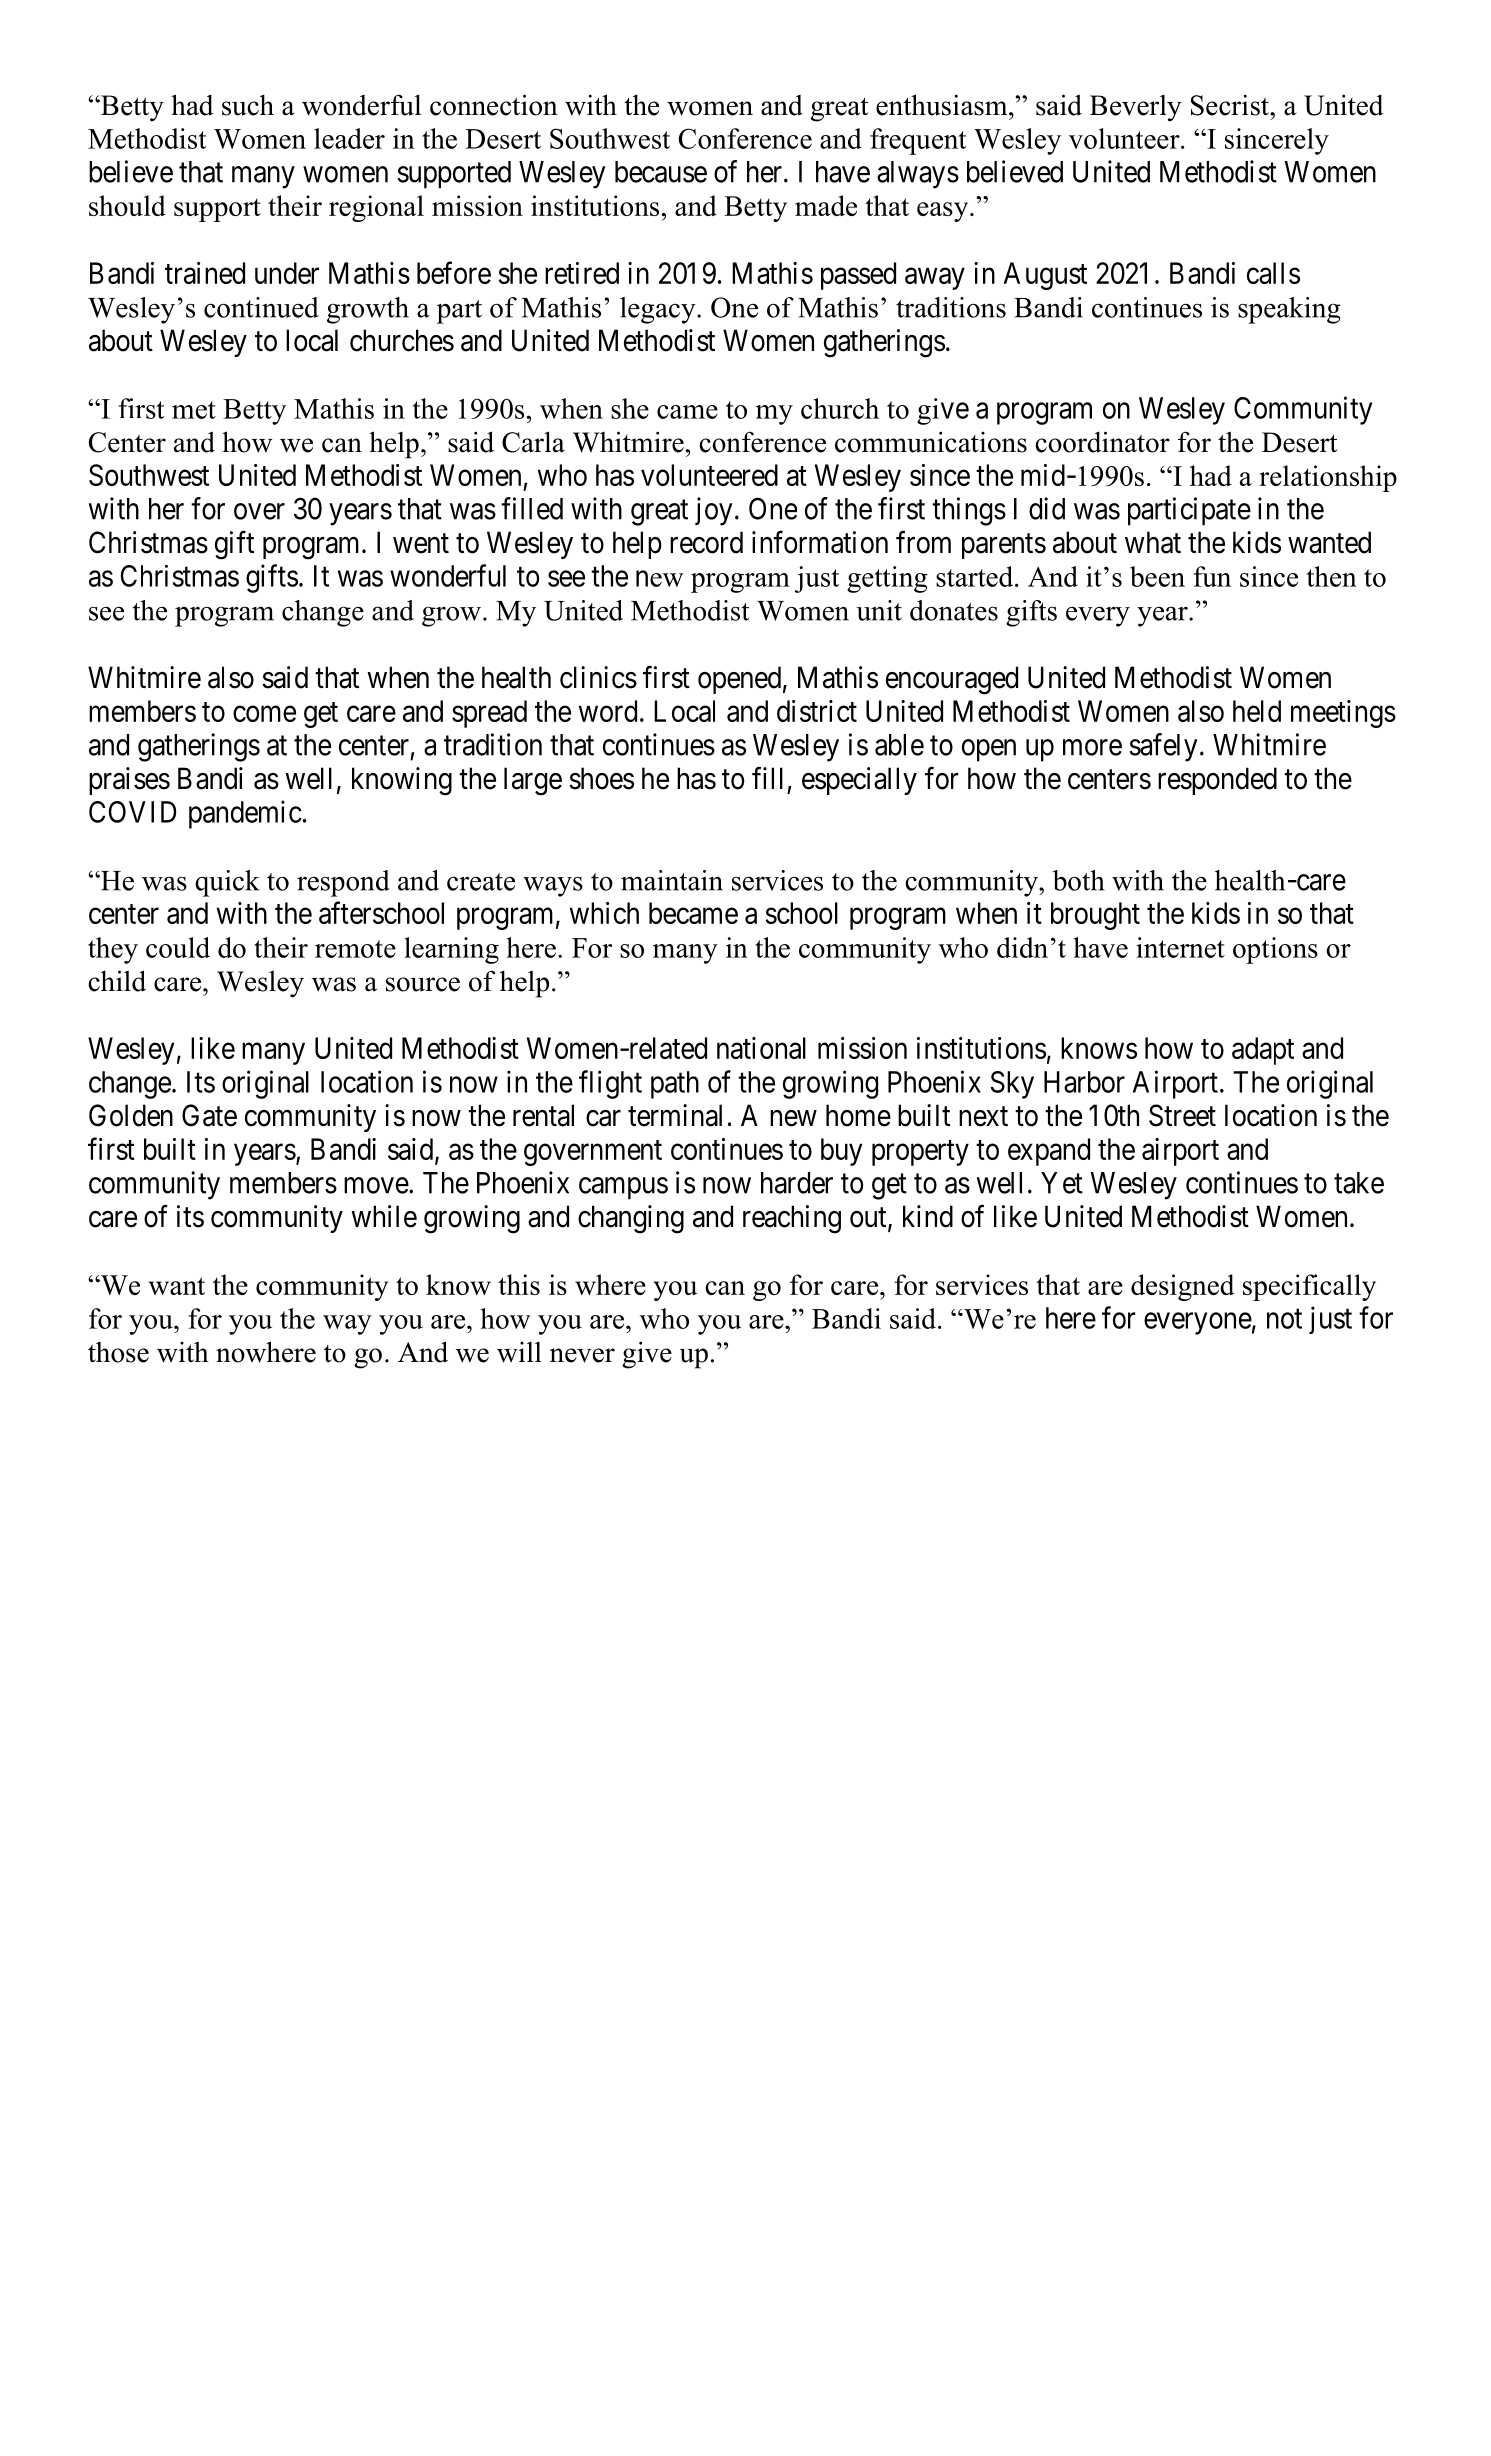 The image size is (1491, 2456). I want to click on safely, so click(1164, 747).
